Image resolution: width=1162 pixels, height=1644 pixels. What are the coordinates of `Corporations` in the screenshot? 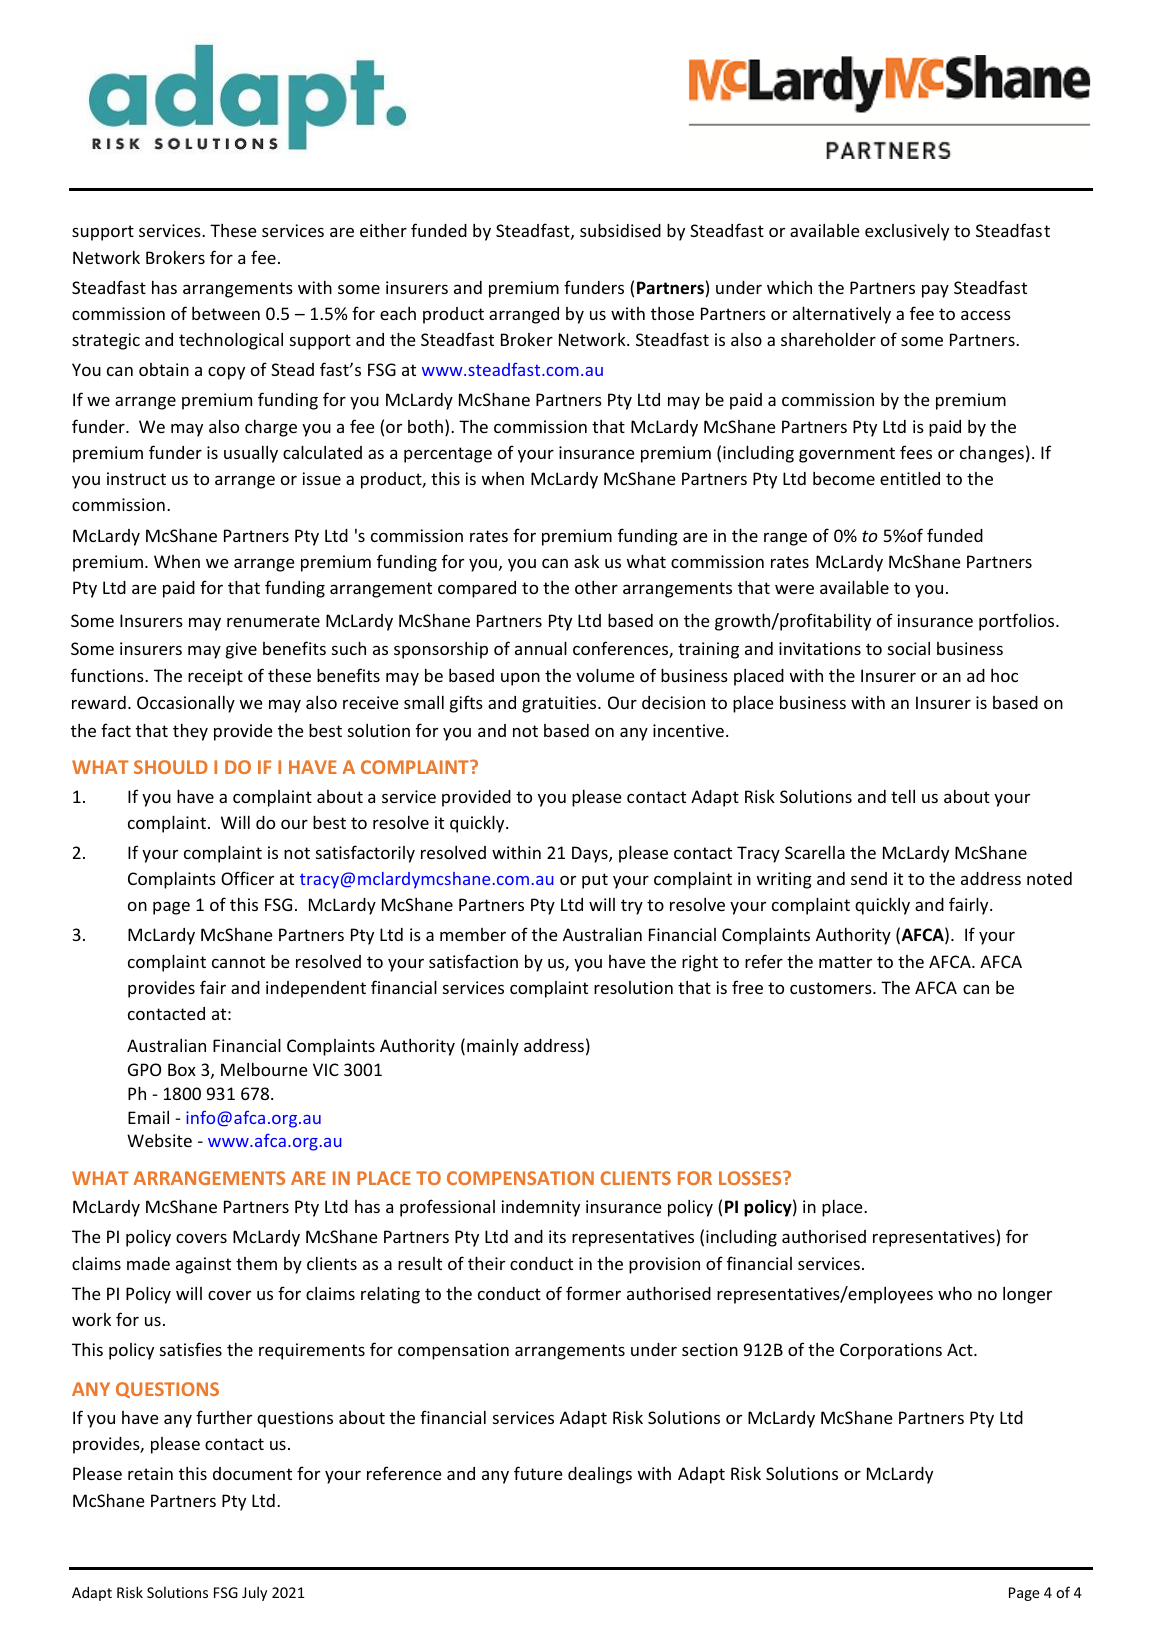 It's located at (891, 1351).
